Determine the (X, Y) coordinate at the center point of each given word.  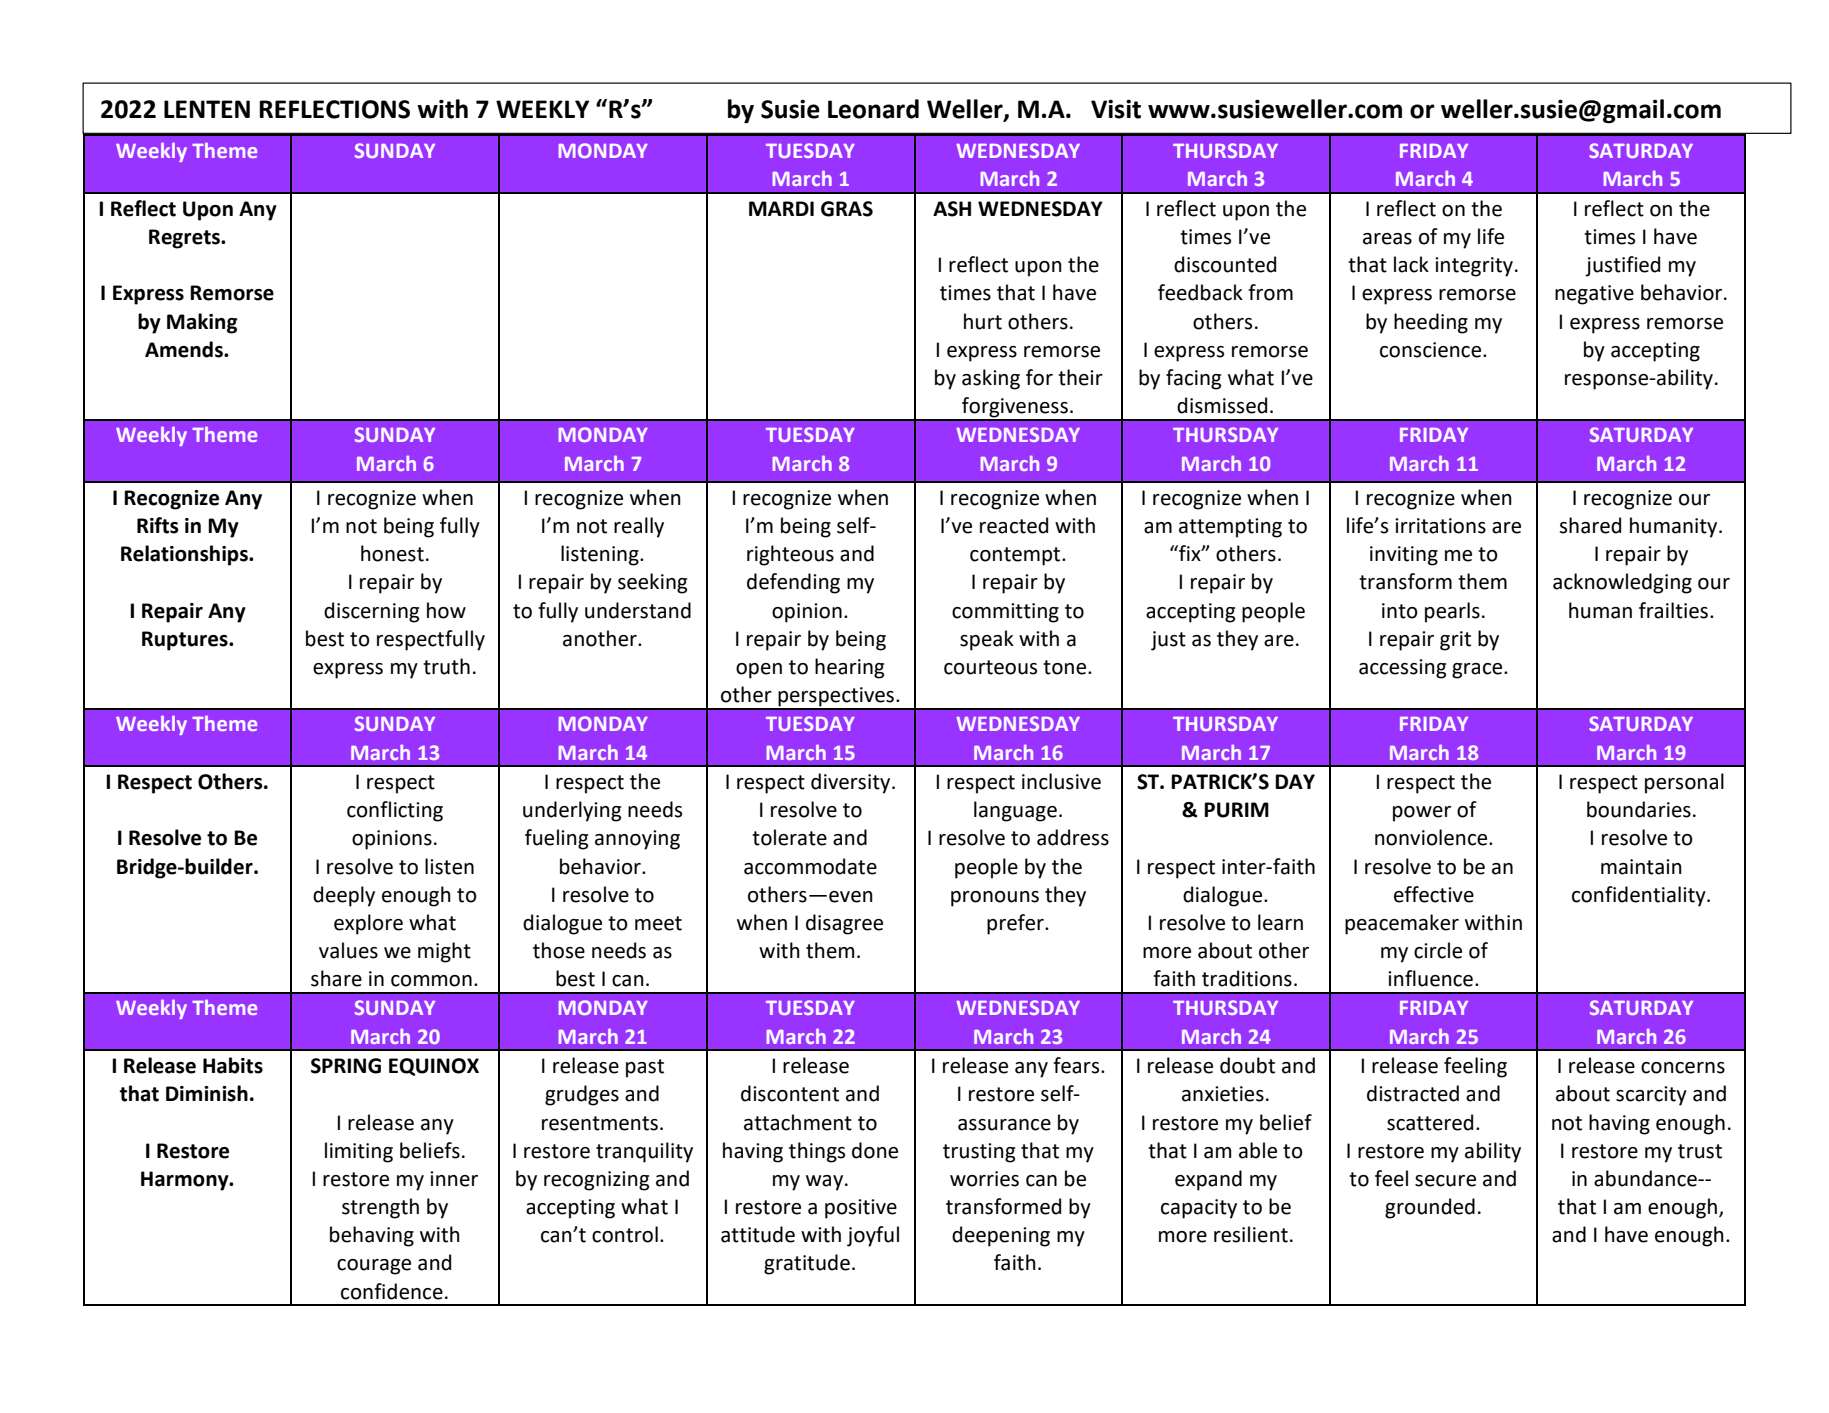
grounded (1430, 1208)
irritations (1440, 526)
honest (392, 553)
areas (1387, 239)
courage (374, 1267)
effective (1434, 894)
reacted (1014, 525)
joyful (873, 1236)
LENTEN (207, 109)
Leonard (873, 109)
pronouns (995, 899)
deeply (344, 896)
